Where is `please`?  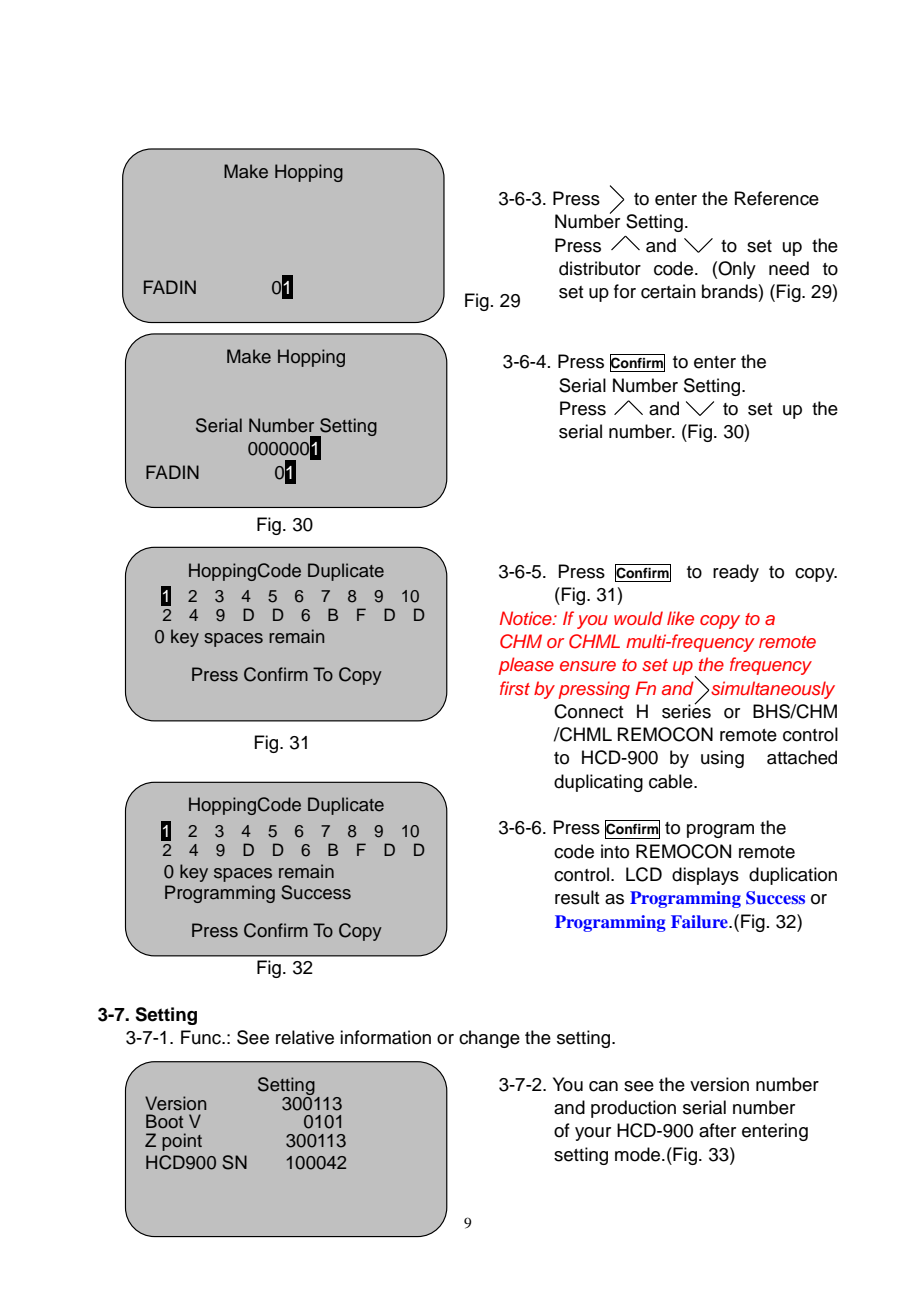 please is located at coordinates (526, 666).
